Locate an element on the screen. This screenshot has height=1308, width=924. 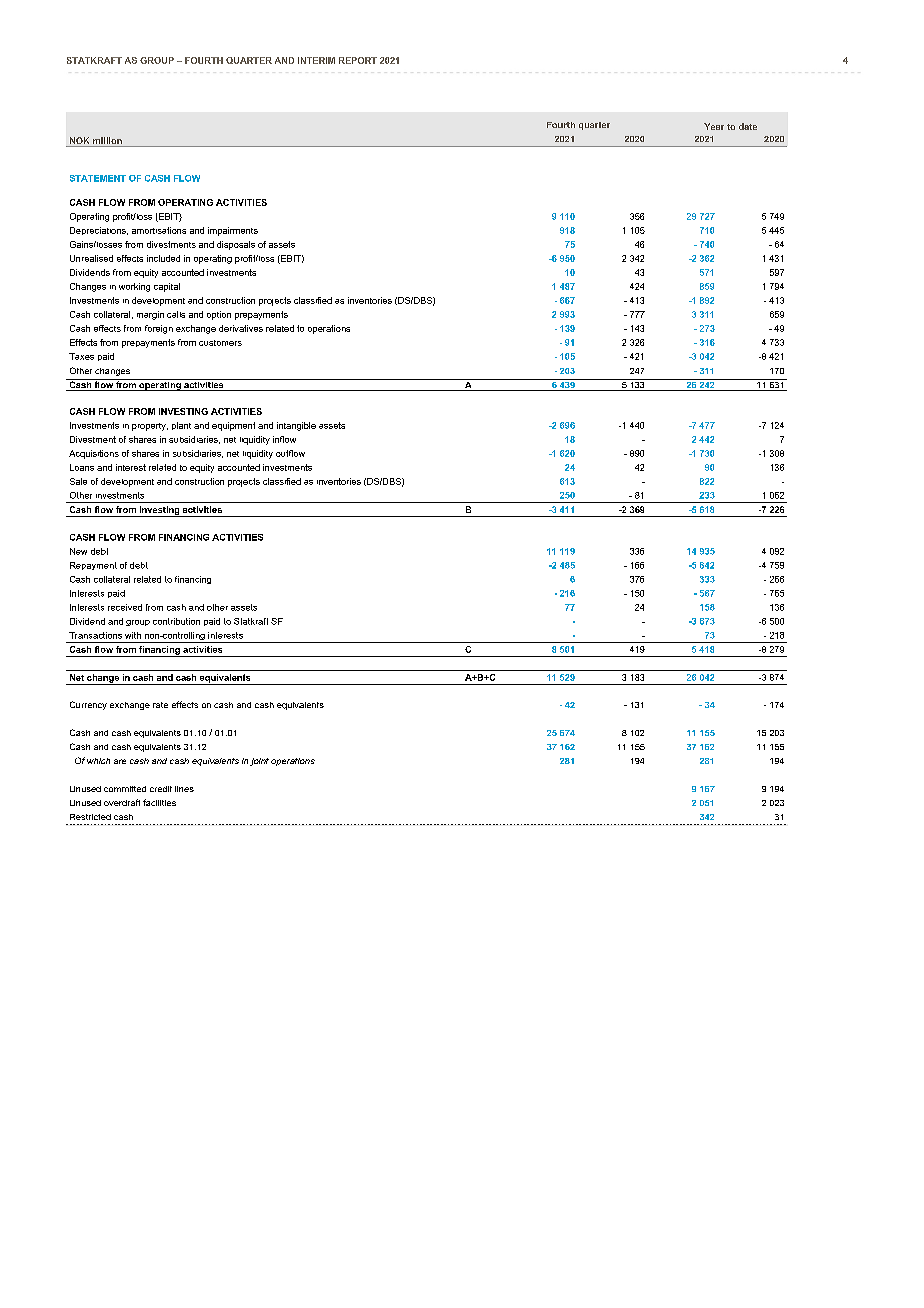
Year is located at coordinates (714, 126).
